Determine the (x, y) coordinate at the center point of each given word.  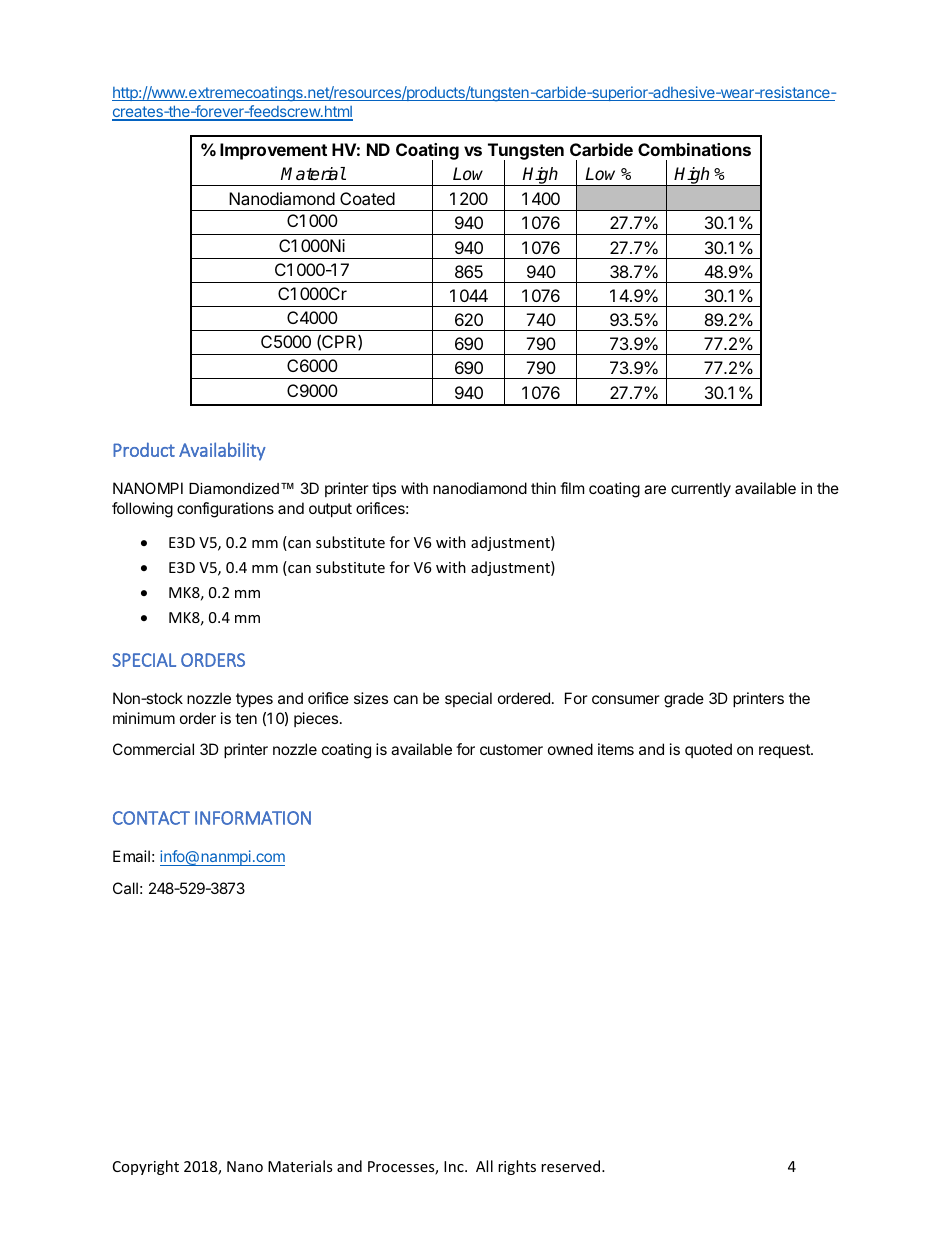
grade (684, 700)
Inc (455, 1166)
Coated (367, 198)
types (254, 700)
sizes (371, 698)
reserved (572, 1166)
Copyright (146, 1167)
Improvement (273, 151)
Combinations (694, 149)
